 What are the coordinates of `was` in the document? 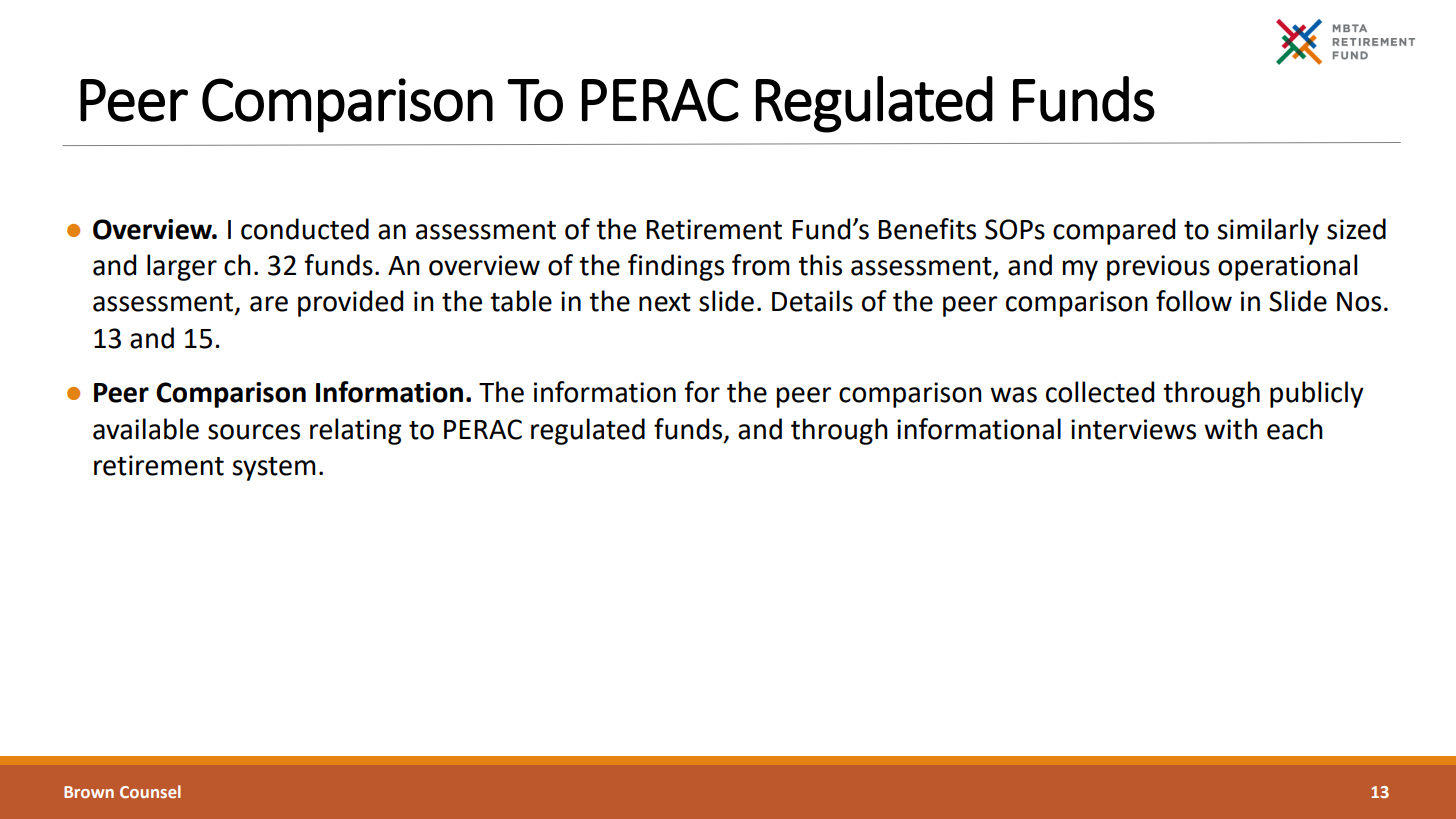 It's located at (1013, 395).
